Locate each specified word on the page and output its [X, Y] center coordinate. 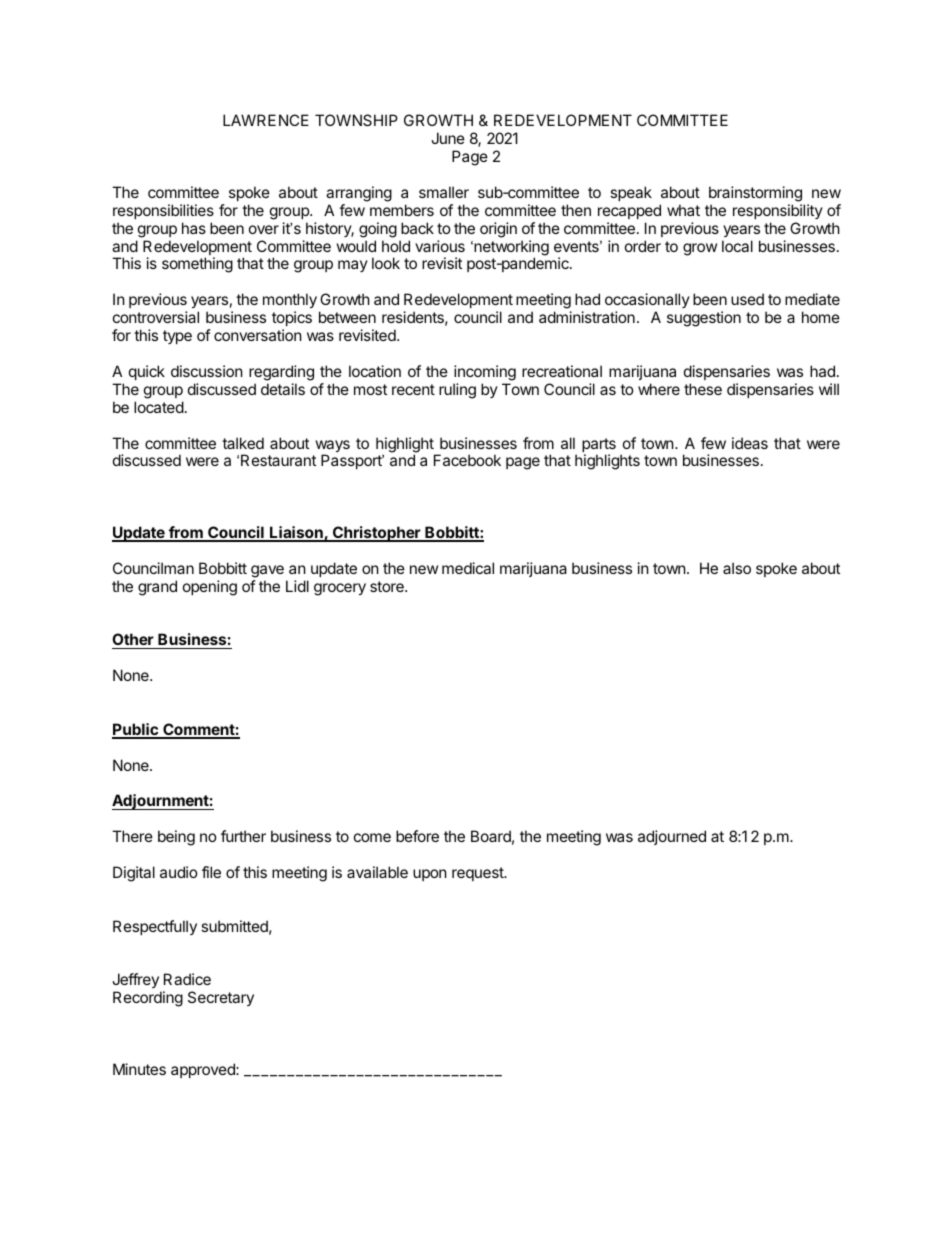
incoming [485, 373]
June [448, 138]
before [417, 836]
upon [430, 875]
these [703, 389]
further [243, 836]
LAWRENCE [266, 120]
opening [210, 588]
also [737, 568]
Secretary [221, 998]
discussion [207, 371]
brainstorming [755, 194]
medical [468, 568]
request [479, 874]
